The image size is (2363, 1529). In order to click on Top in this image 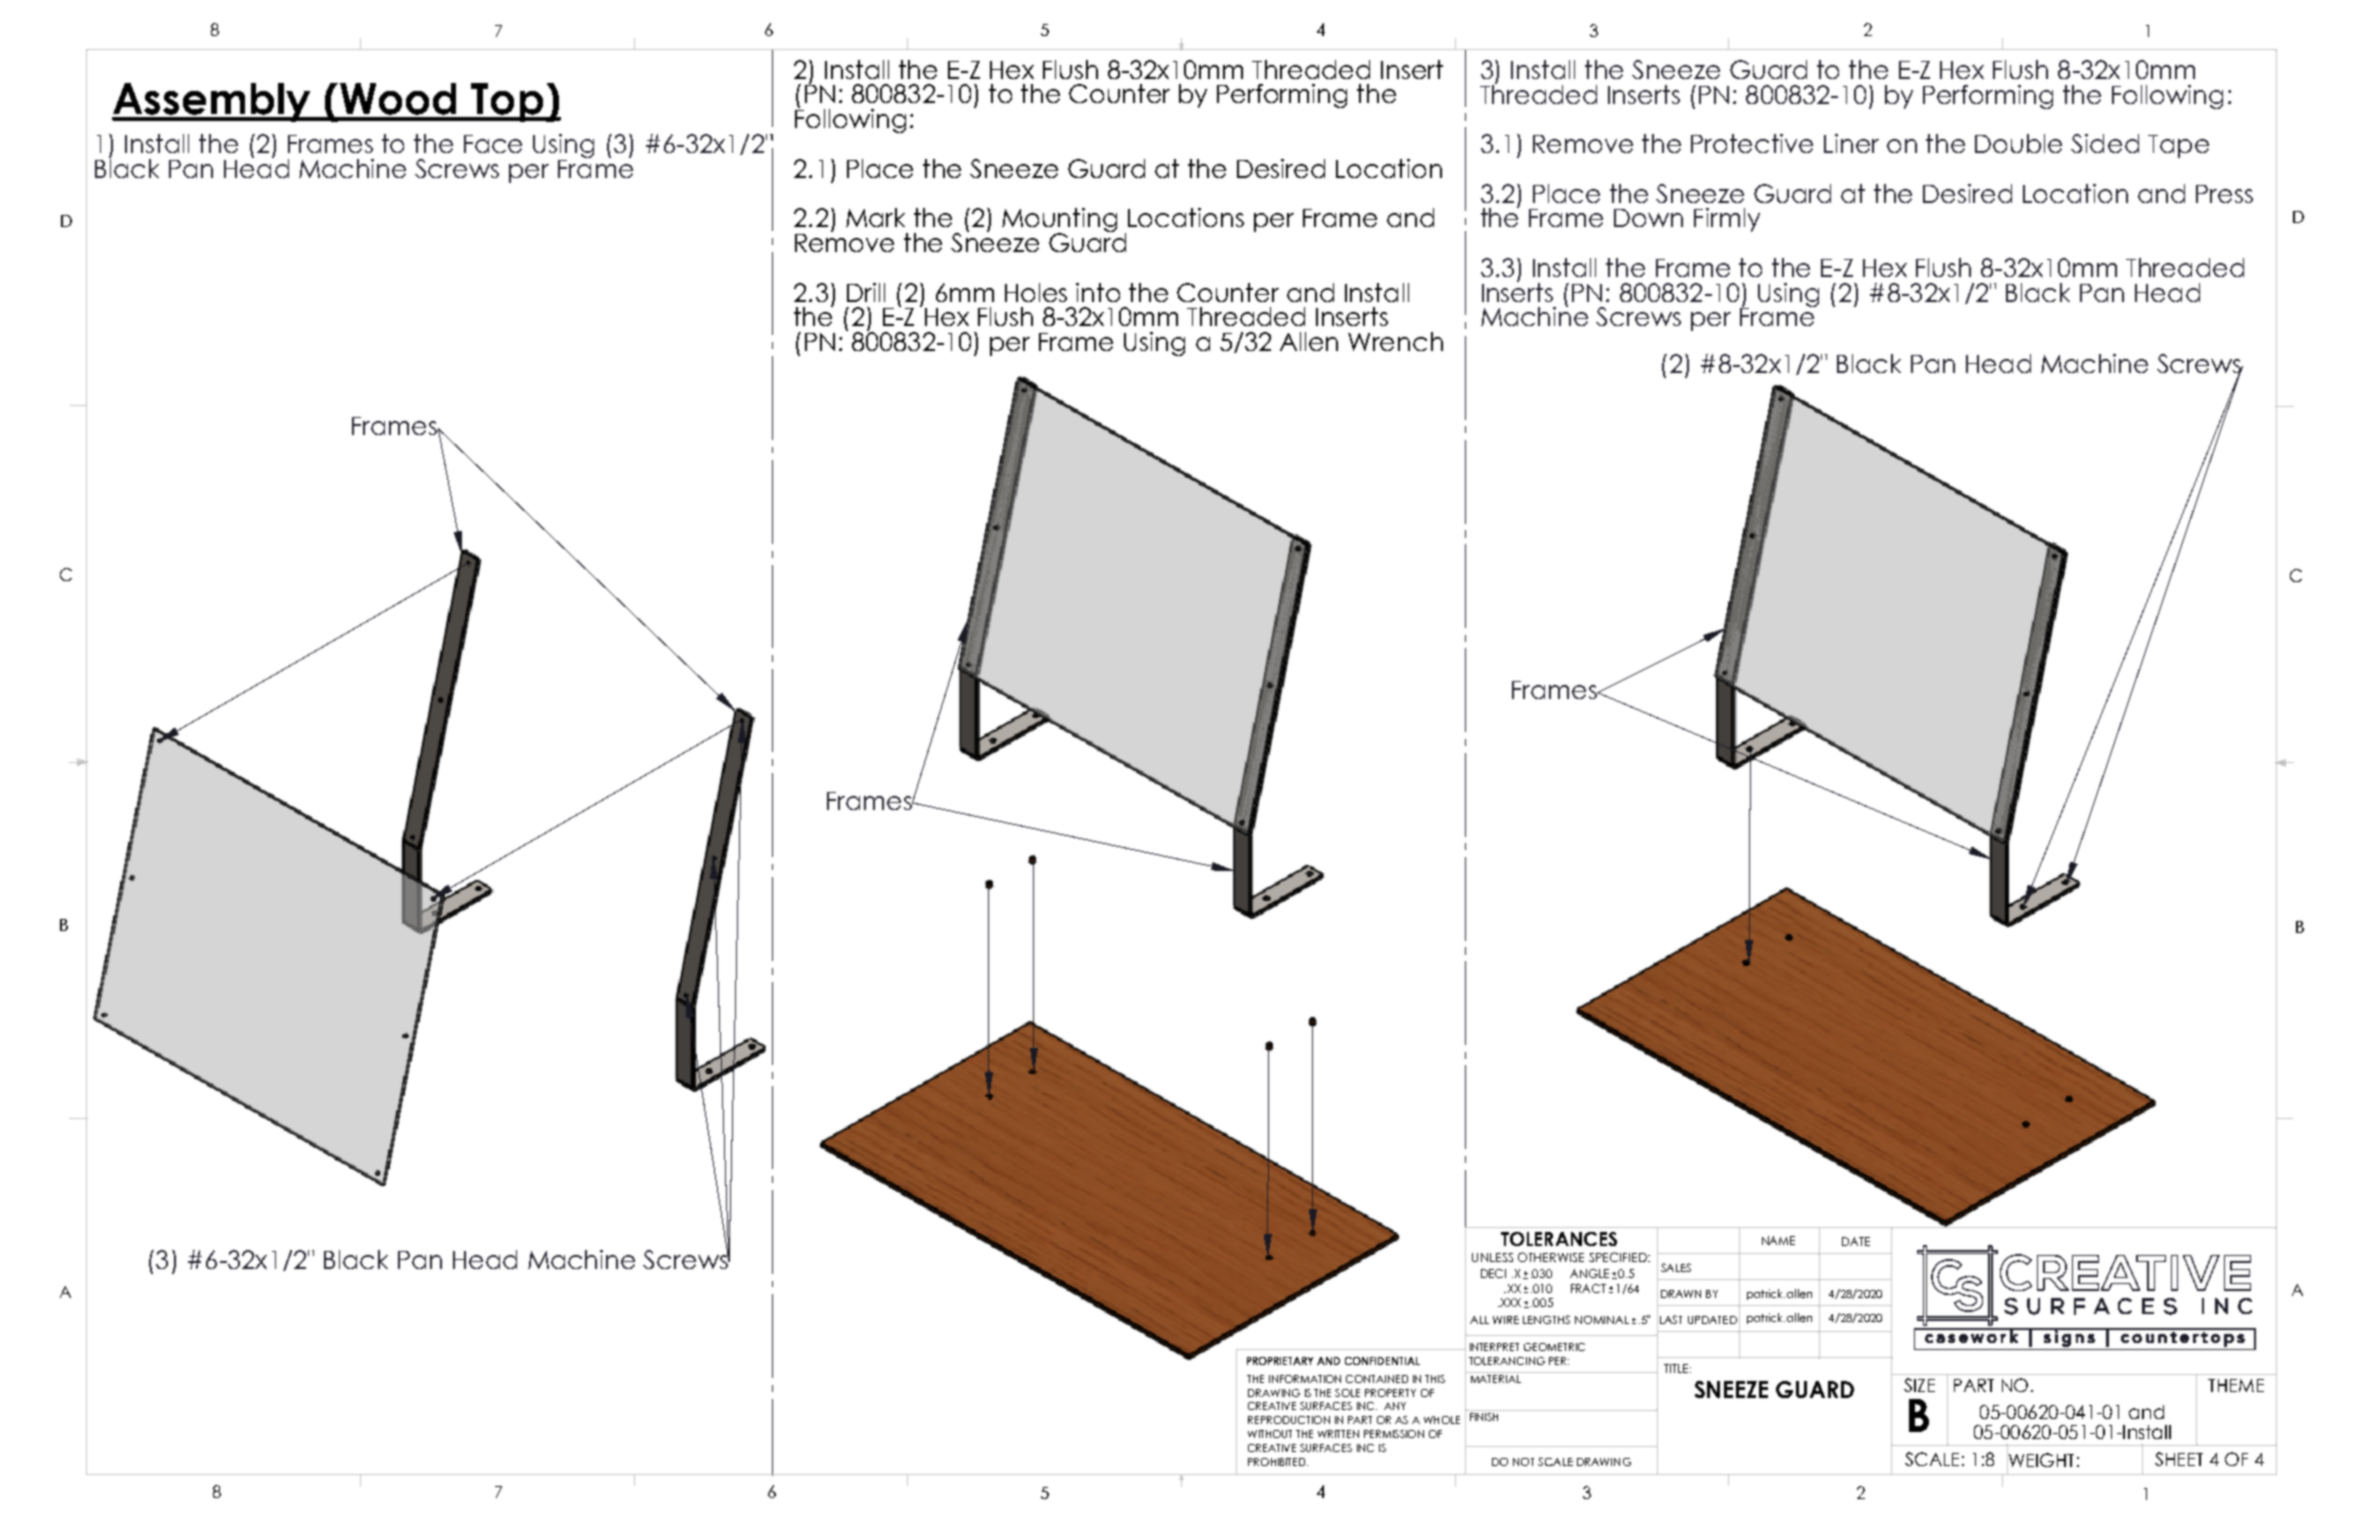, I will do `click(507, 102)`.
